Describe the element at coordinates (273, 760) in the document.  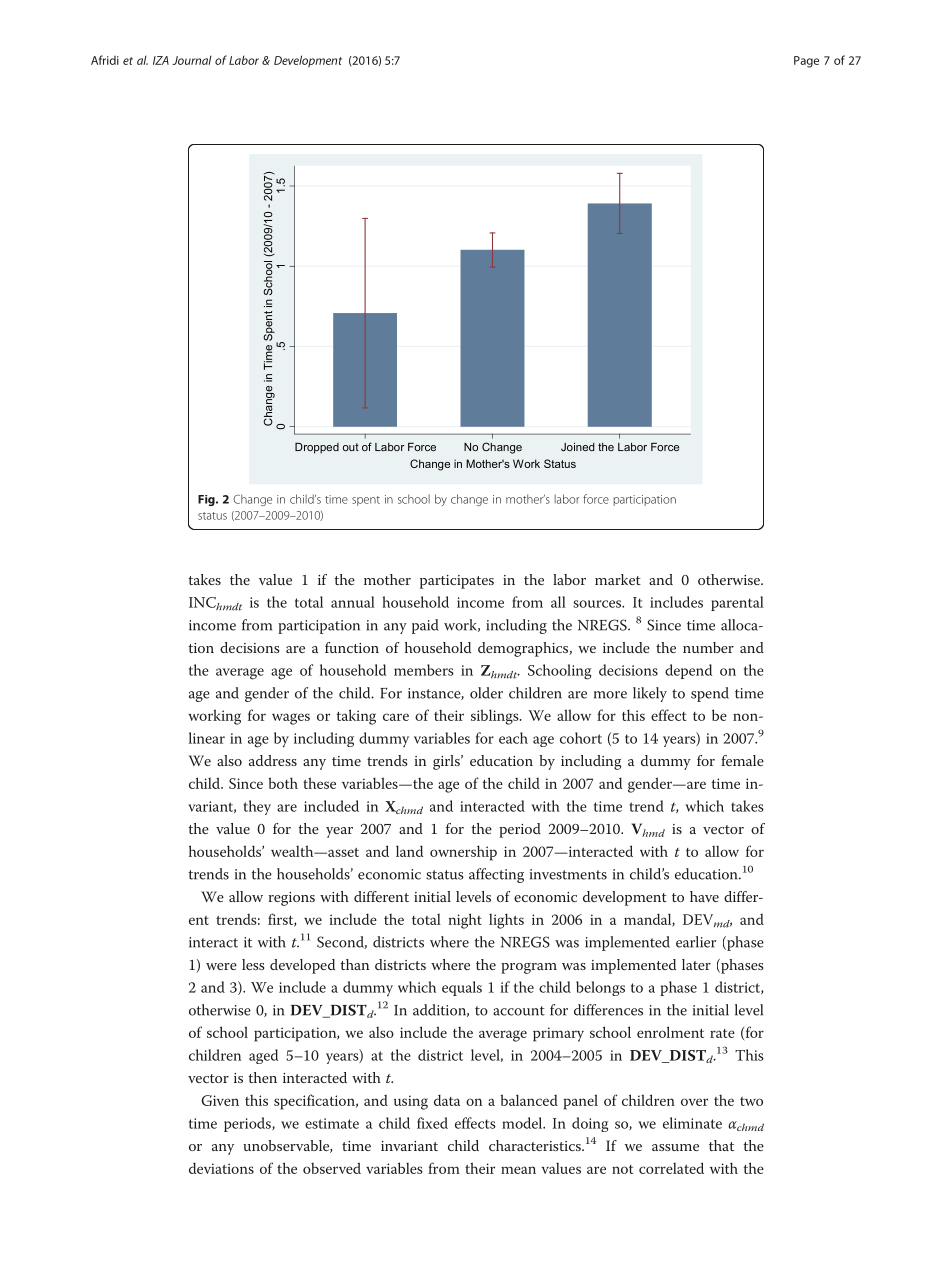
I see `address` at that location.
